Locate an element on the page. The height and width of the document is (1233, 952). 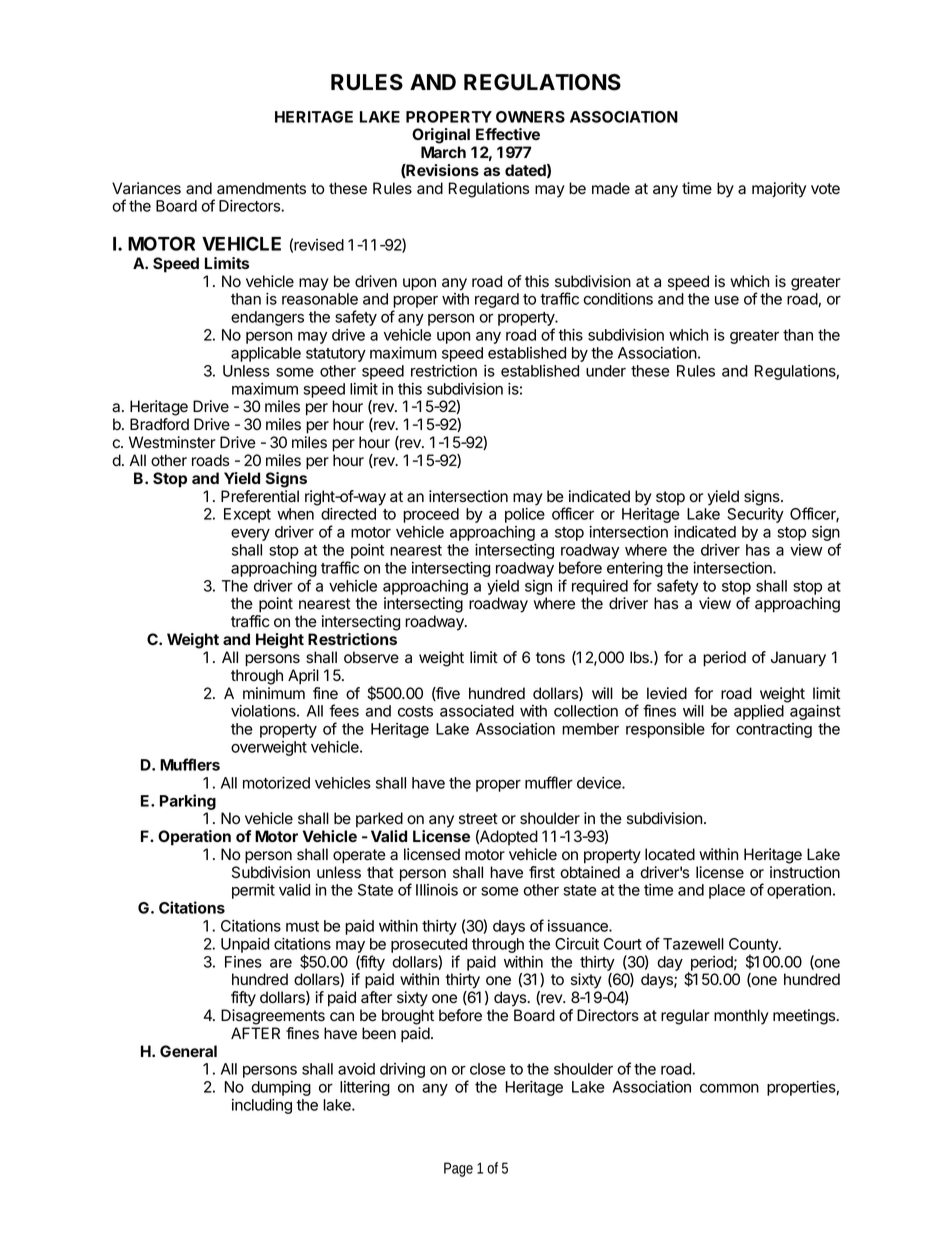
majority is located at coordinates (779, 190).
